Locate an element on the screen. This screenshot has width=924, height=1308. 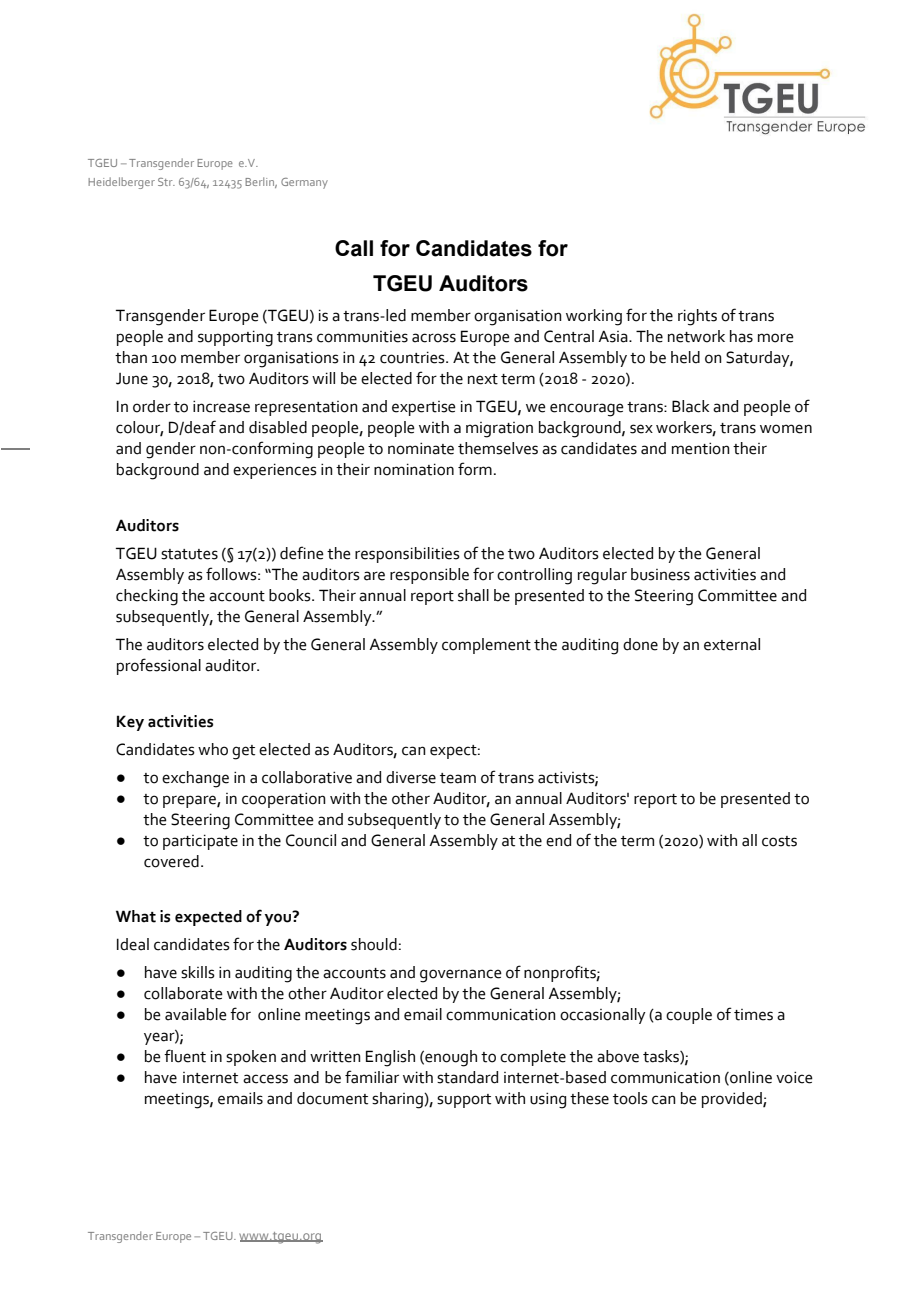
costs is located at coordinates (779, 841).
